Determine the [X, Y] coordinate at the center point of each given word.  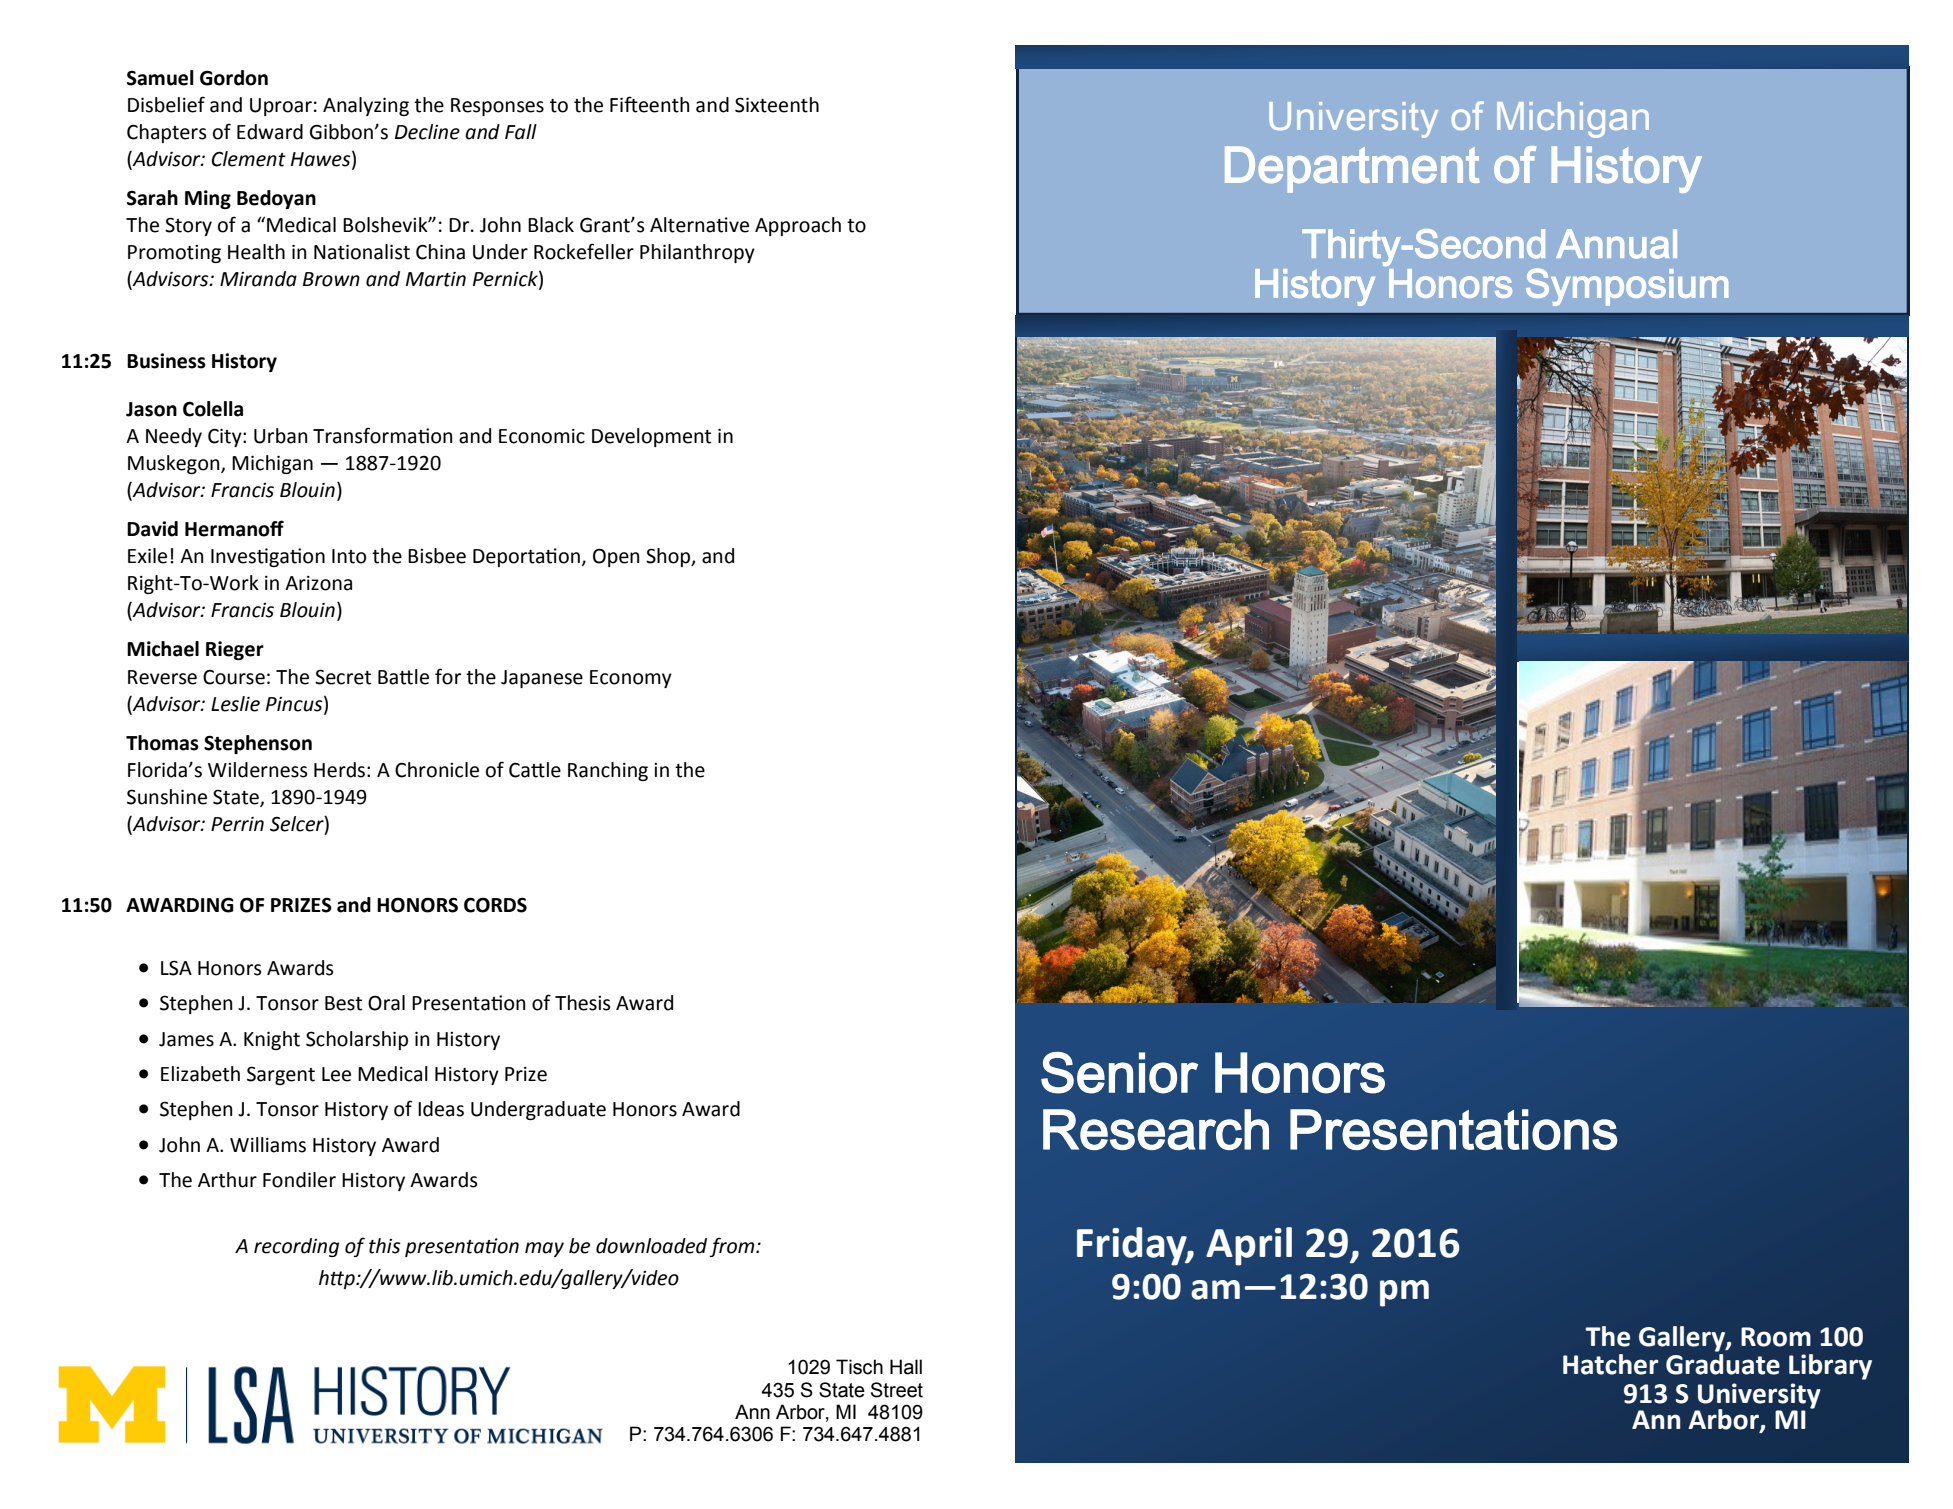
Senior [1119, 1073]
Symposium [1627, 287]
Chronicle [437, 770]
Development [651, 437]
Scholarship [357, 1040]
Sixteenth [777, 105]
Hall [906, 1367]
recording [296, 1247]
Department [1352, 169]
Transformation [382, 435]
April [1249, 1246]
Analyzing [366, 106]
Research [1156, 1129]
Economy [631, 679]
